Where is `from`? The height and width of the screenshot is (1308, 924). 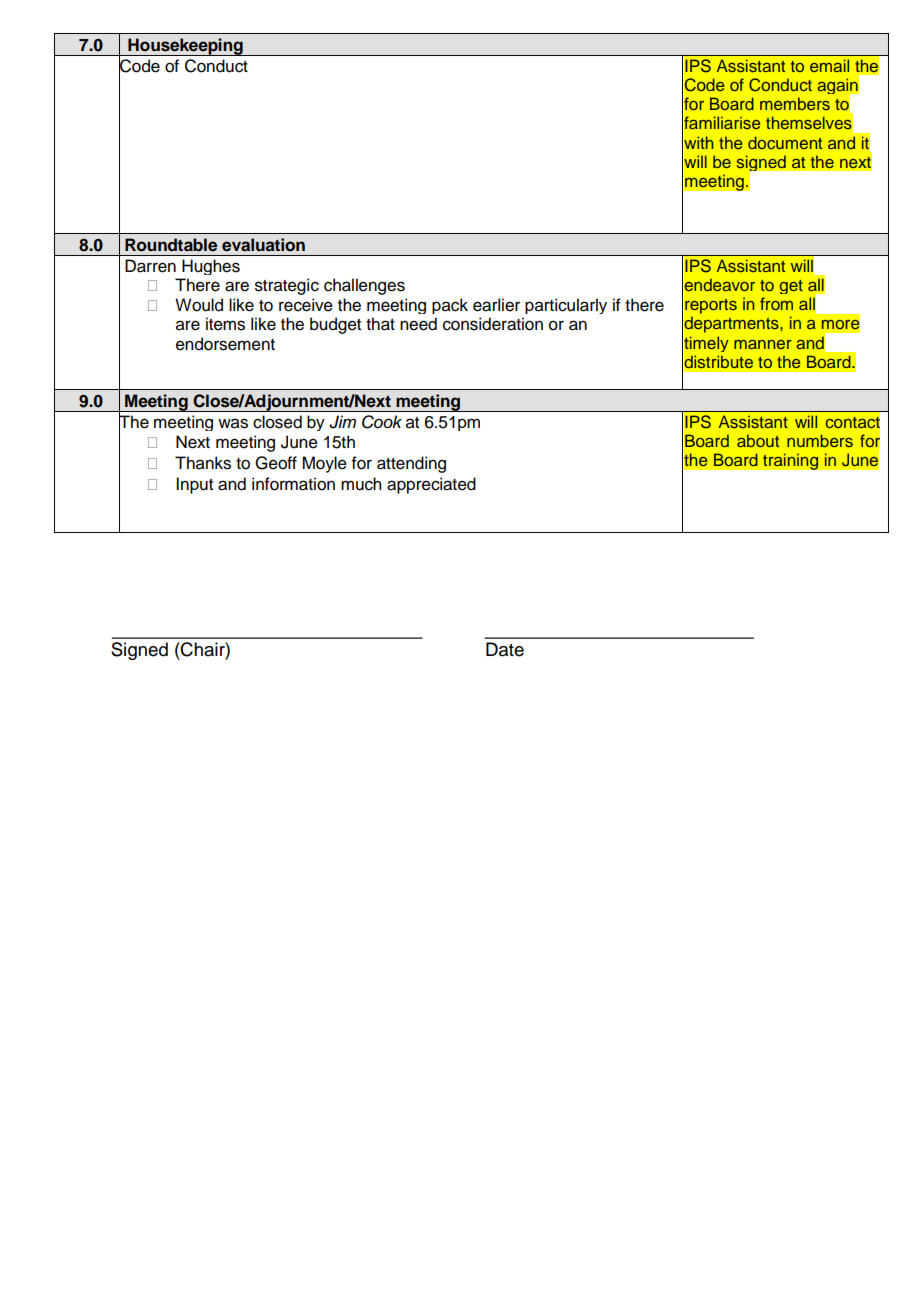 from is located at coordinates (776, 303).
